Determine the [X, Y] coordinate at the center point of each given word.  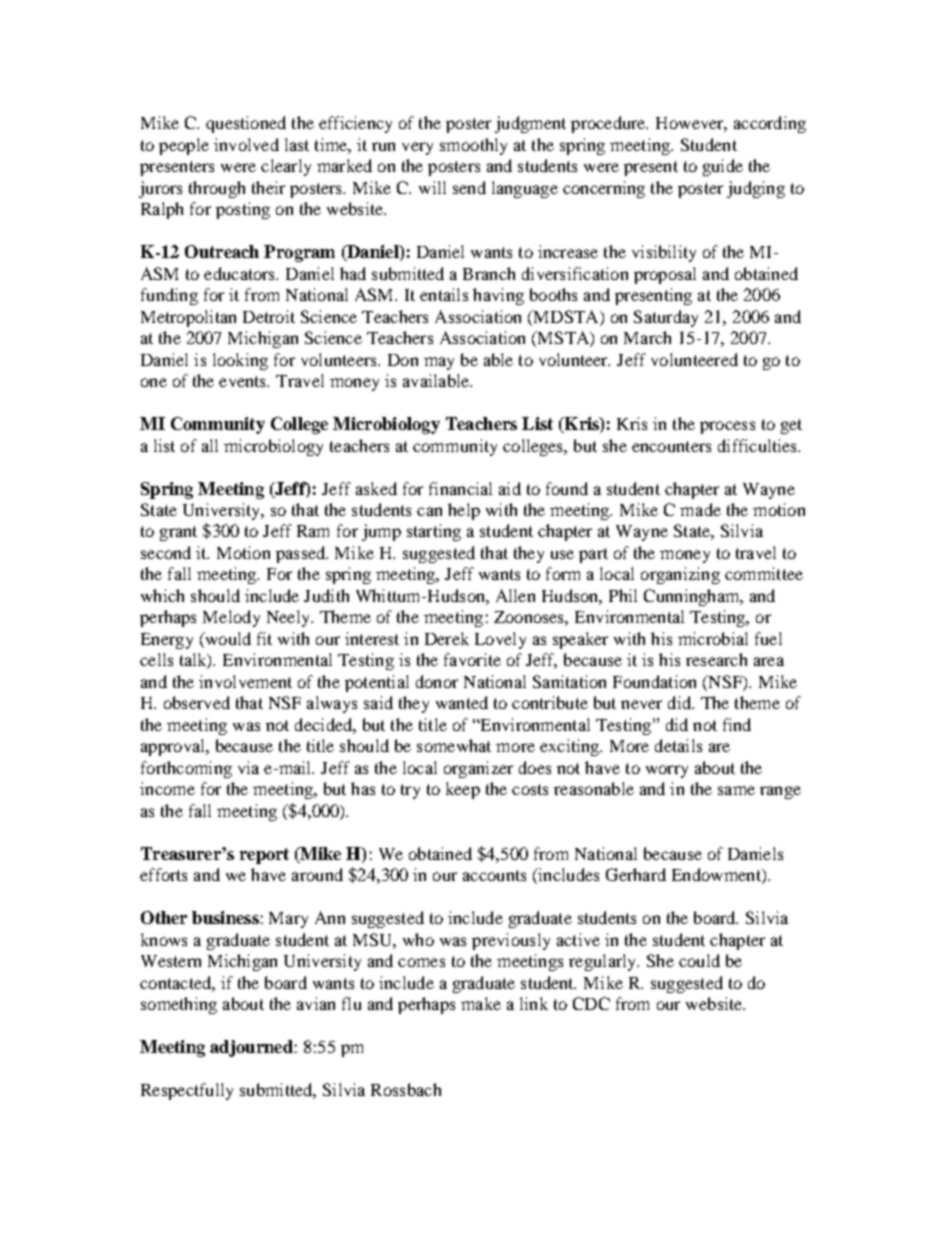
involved [246, 144]
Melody [231, 618]
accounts [494, 875]
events [244, 381]
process [727, 427]
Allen [515, 595]
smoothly [473, 146]
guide [723, 167]
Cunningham [693, 597]
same [736, 790]
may [439, 363]
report [264, 856]
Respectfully [187, 1091]
